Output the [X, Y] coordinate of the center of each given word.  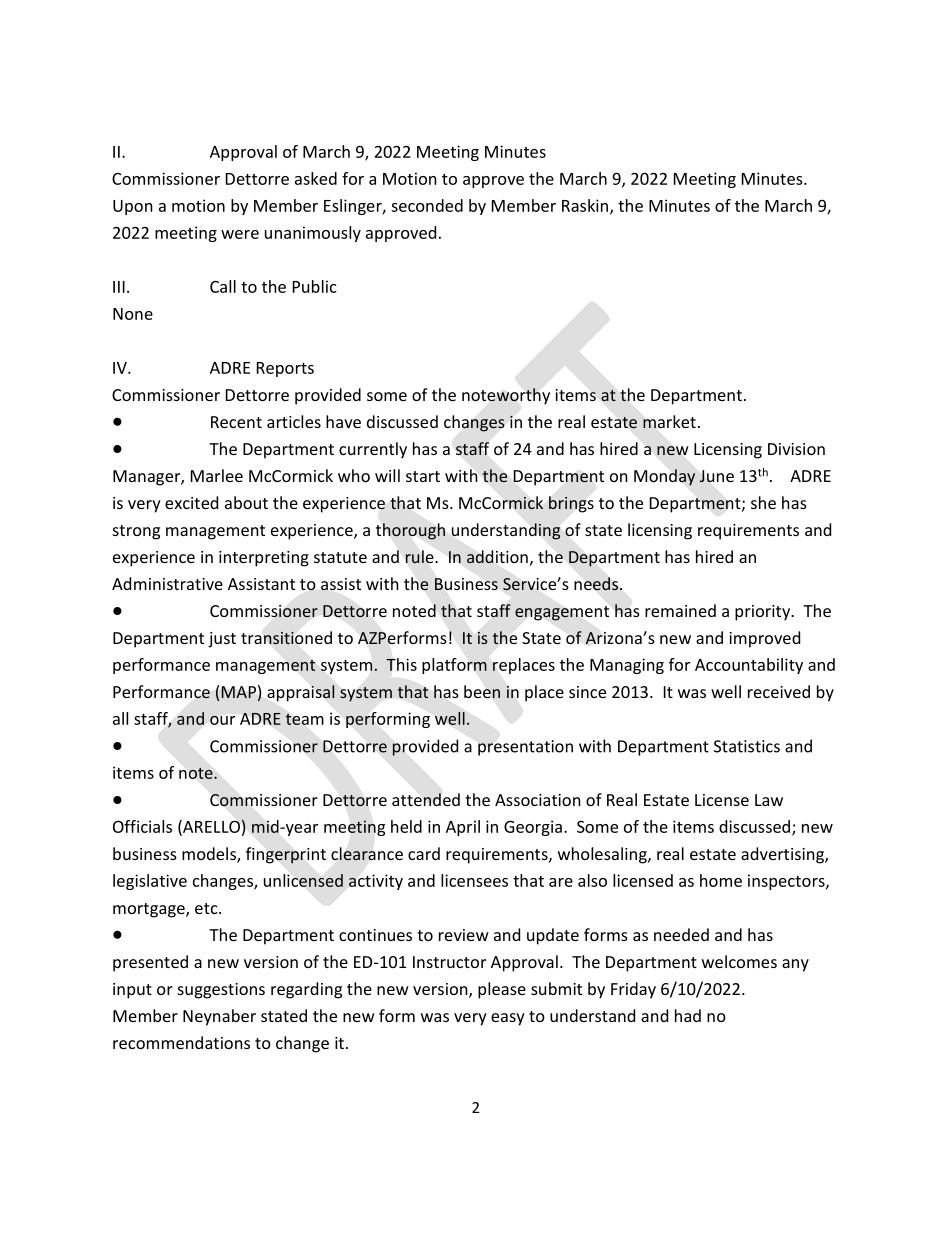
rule [420, 556]
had [688, 1015]
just [222, 640]
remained [680, 610]
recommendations [181, 1042]
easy [508, 1019]
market [669, 421]
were [240, 234]
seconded [427, 205]
